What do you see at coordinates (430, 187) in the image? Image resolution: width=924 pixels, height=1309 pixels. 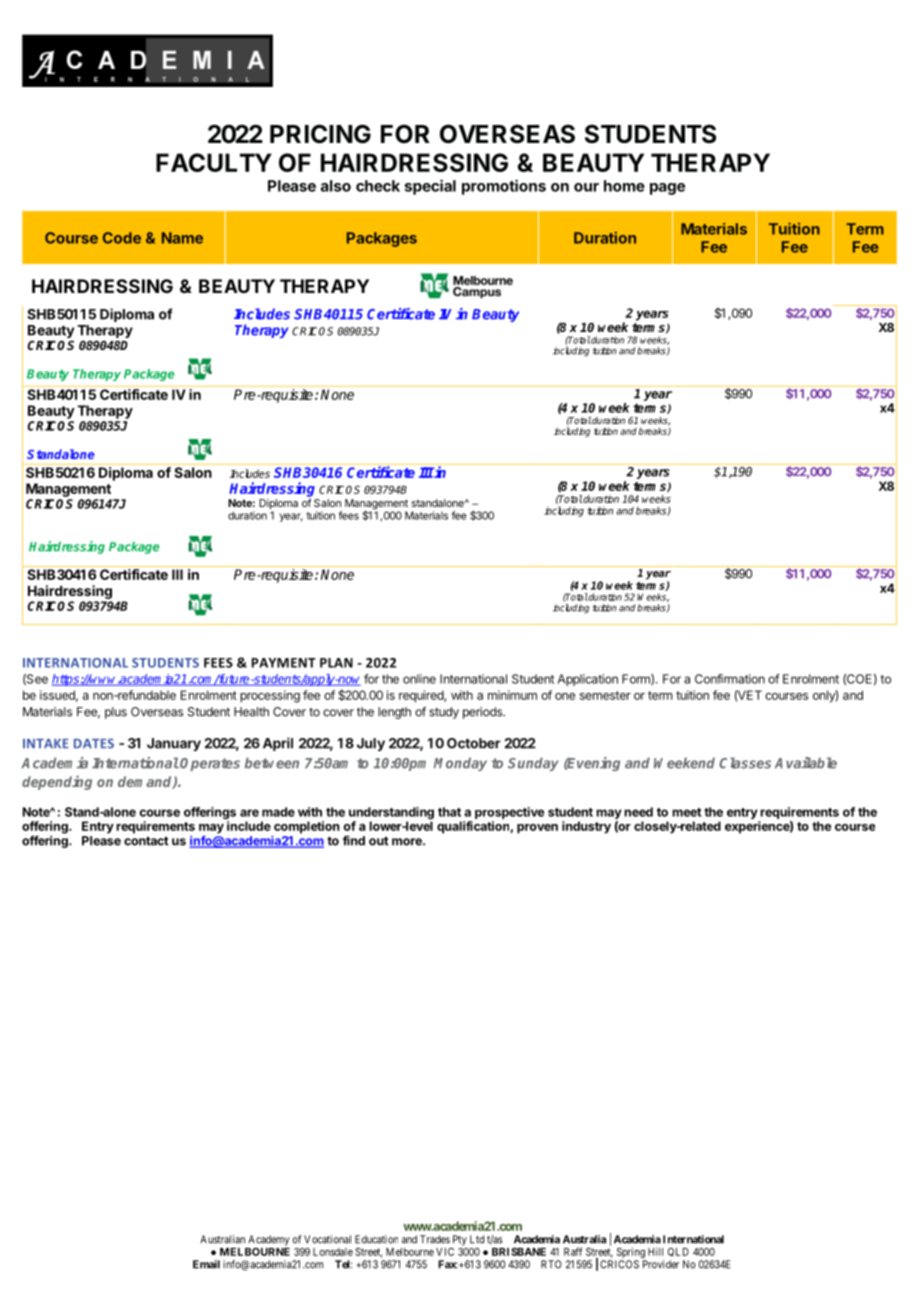 I see `special` at bounding box center [430, 187].
